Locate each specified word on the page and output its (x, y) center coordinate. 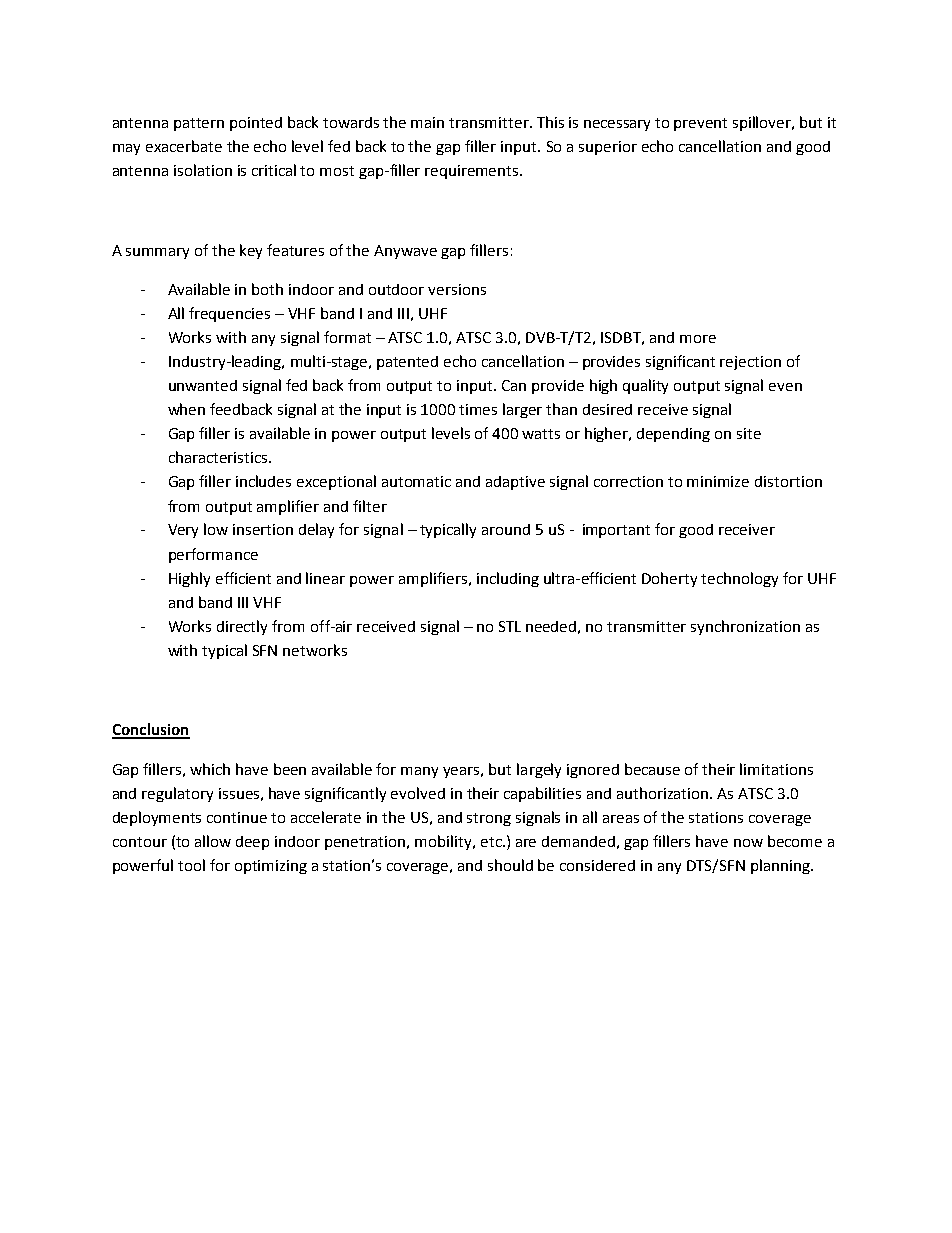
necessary (617, 125)
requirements (473, 172)
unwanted (203, 385)
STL (510, 626)
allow (213, 841)
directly (242, 627)
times (478, 409)
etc (492, 842)
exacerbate (184, 146)
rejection (750, 363)
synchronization (745, 627)
